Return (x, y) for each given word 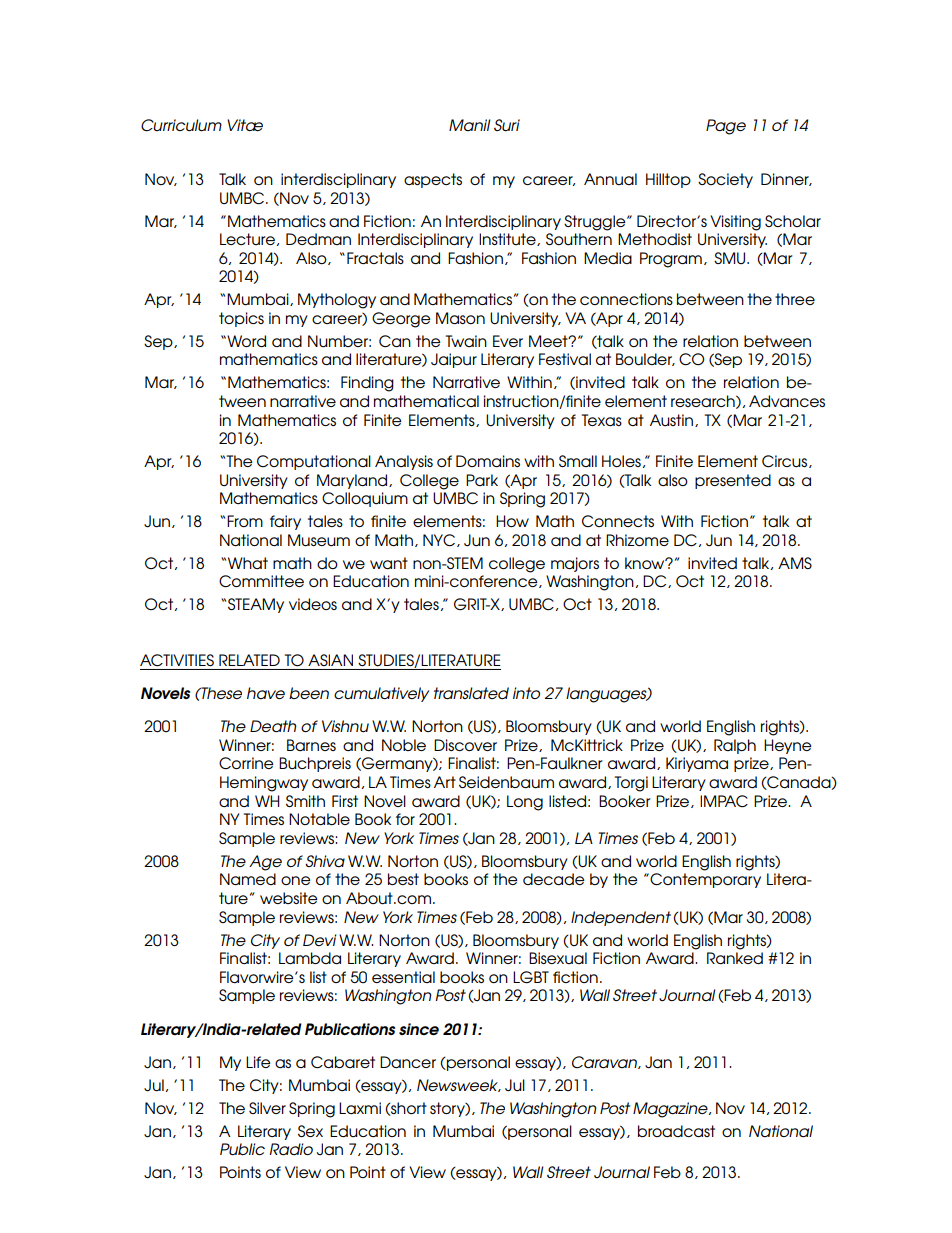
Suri (507, 125)
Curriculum (181, 125)
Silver (267, 1108)
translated (471, 693)
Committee (261, 581)
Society (725, 180)
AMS (795, 563)
